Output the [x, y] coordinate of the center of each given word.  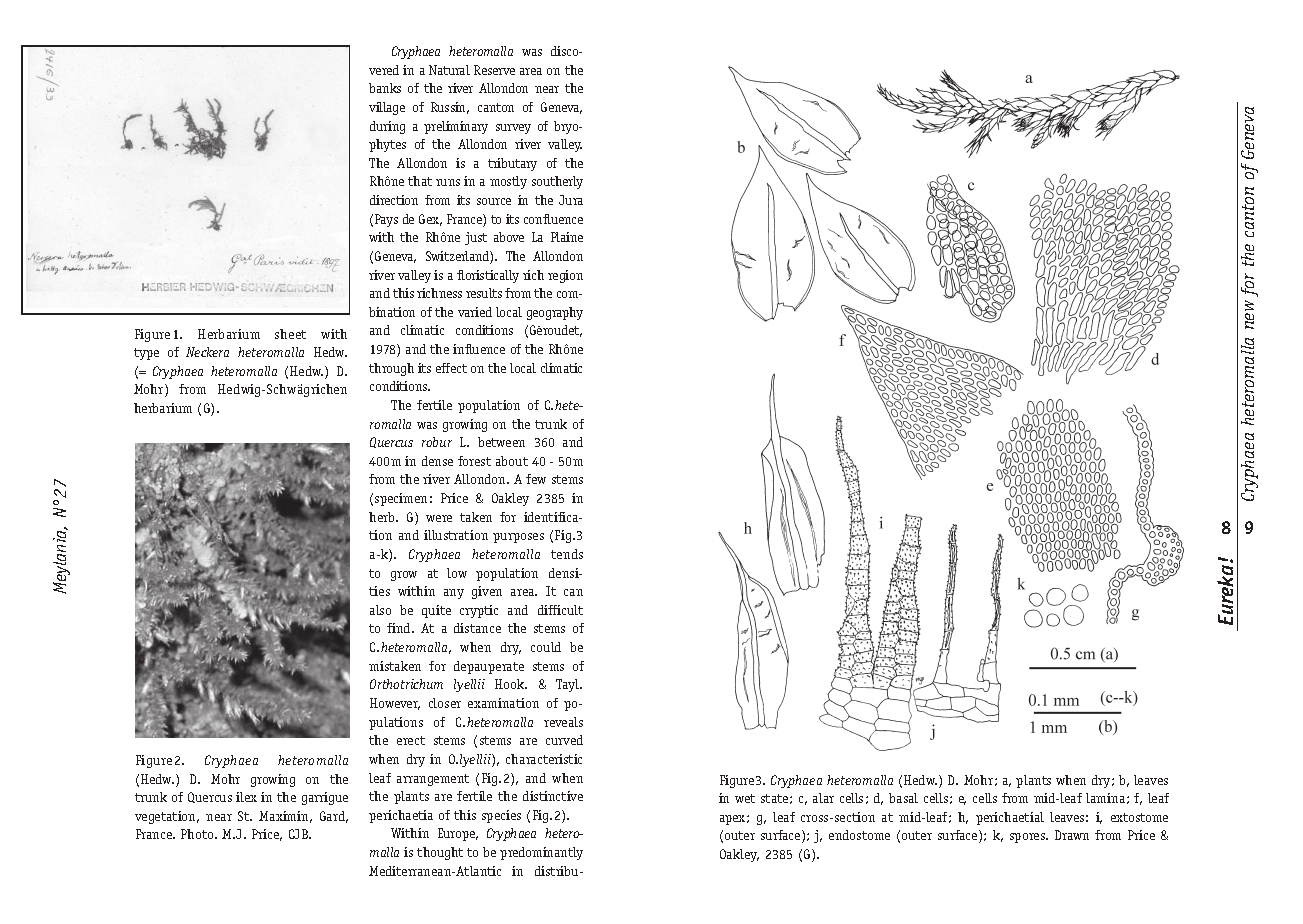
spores [1029, 838]
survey [513, 129]
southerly [557, 182]
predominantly [541, 853]
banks [385, 88]
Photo [198, 834]
